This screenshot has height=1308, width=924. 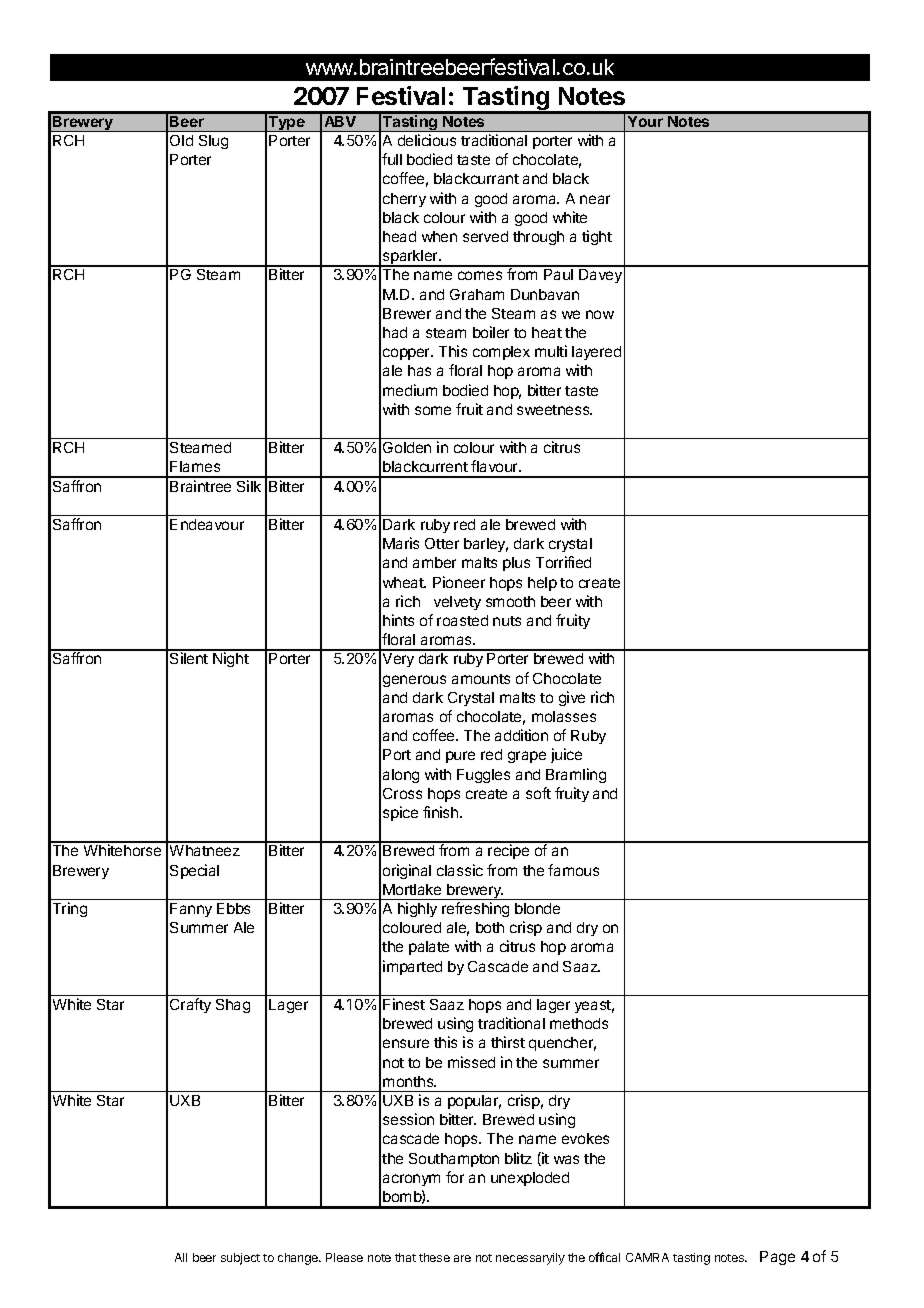 What do you see at coordinates (207, 524) in the screenshot?
I see `Endeavour` at bounding box center [207, 524].
